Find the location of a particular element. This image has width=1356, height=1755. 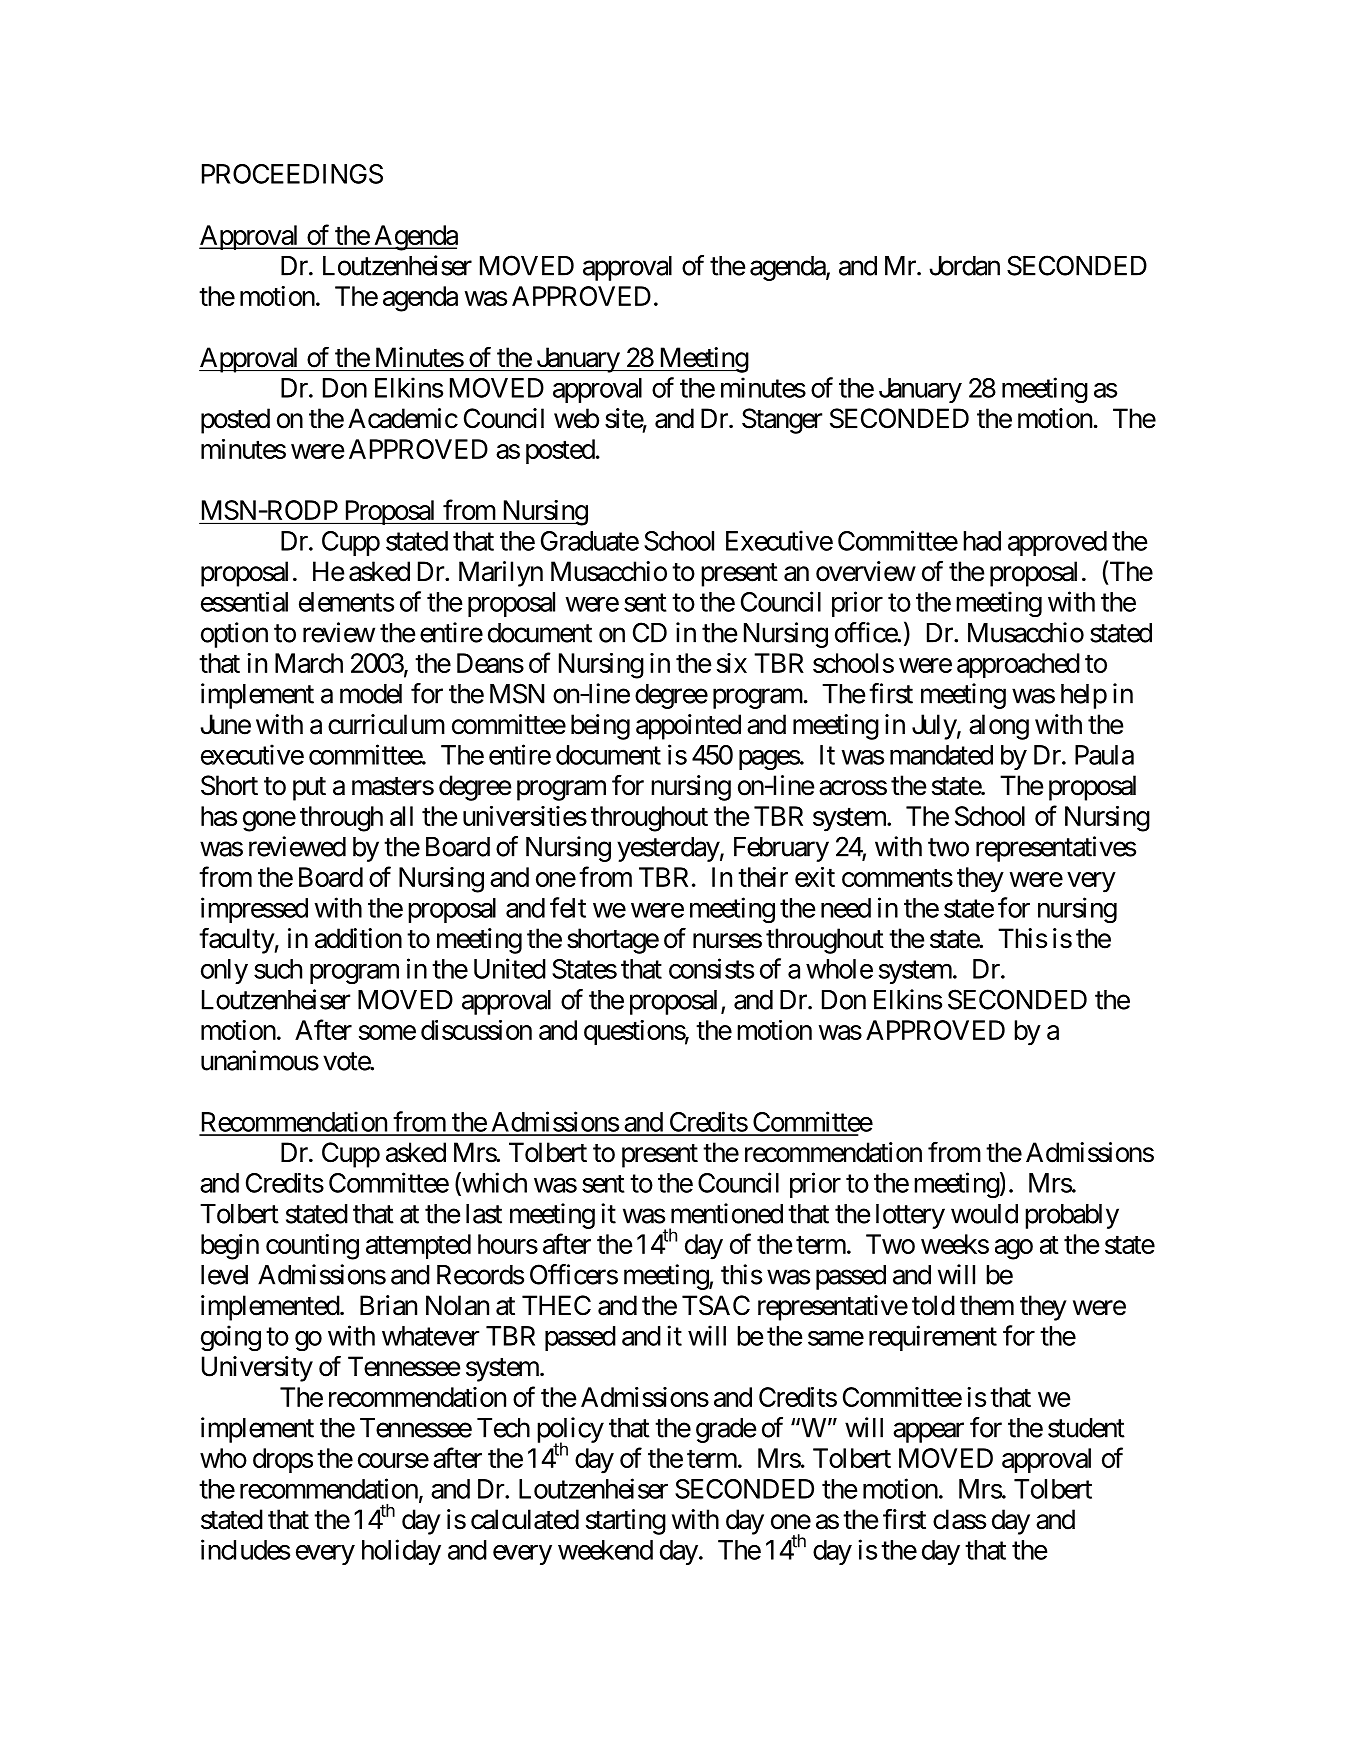

holiday is located at coordinates (401, 1552).
